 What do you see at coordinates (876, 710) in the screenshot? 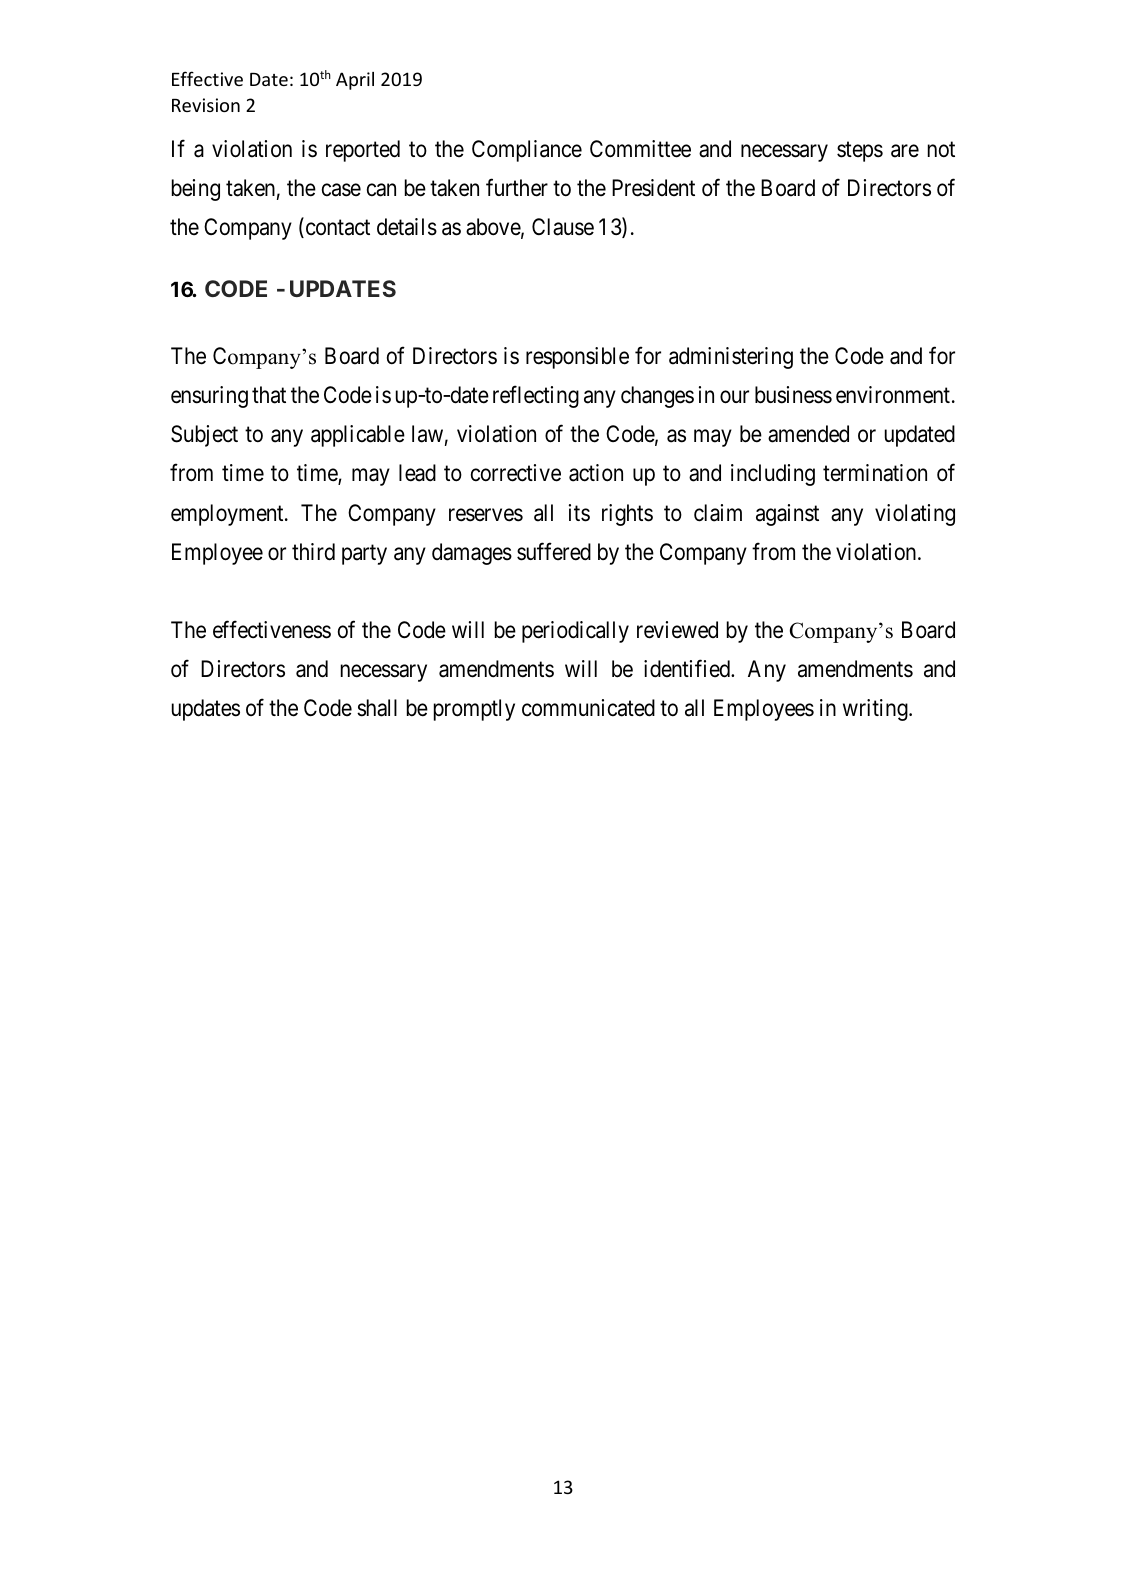
I see `writing` at bounding box center [876, 710].
